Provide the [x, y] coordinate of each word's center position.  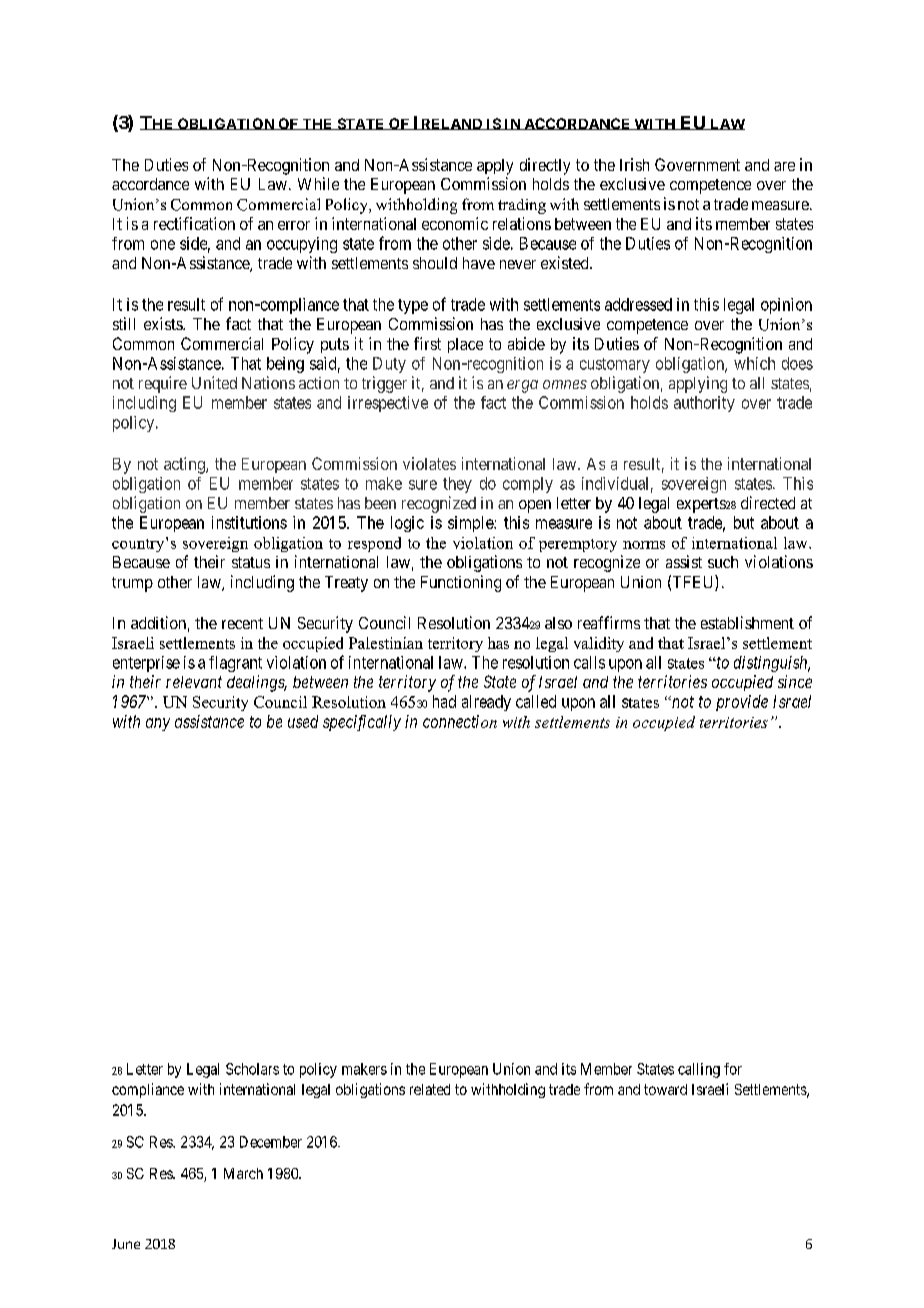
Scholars [252, 1069]
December [271, 1142]
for [733, 1069]
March [243, 1173]
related [430, 1089]
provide [742, 703]
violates [429, 463]
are [784, 166]
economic [455, 223]
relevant [194, 682]
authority [704, 404]
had [444, 701]
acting [185, 465]
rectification [194, 223]
